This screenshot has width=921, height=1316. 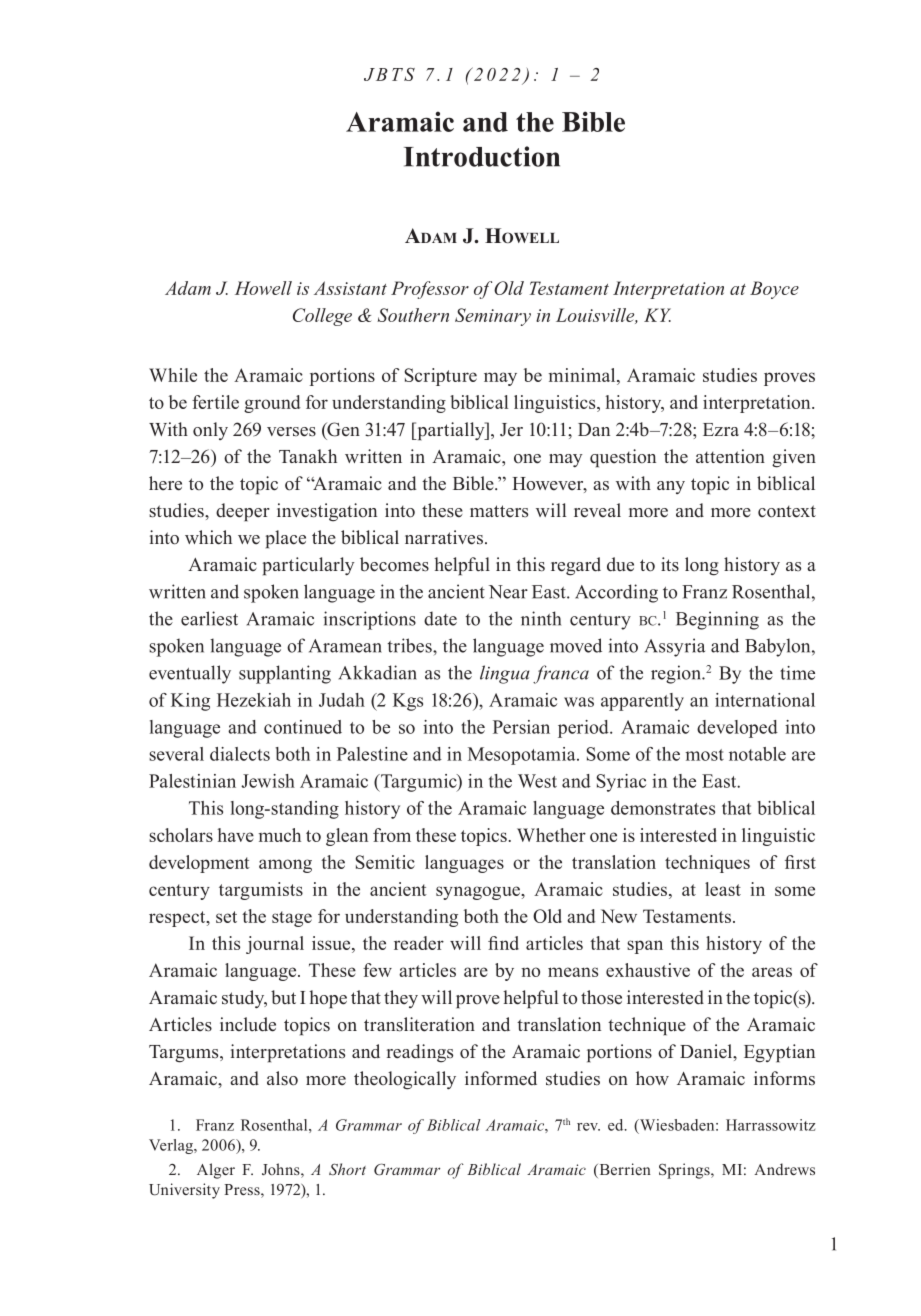 What do you see at coordinates (499, 511) in the screenshot?
I see `matters` at bounding box center [499, 511].
